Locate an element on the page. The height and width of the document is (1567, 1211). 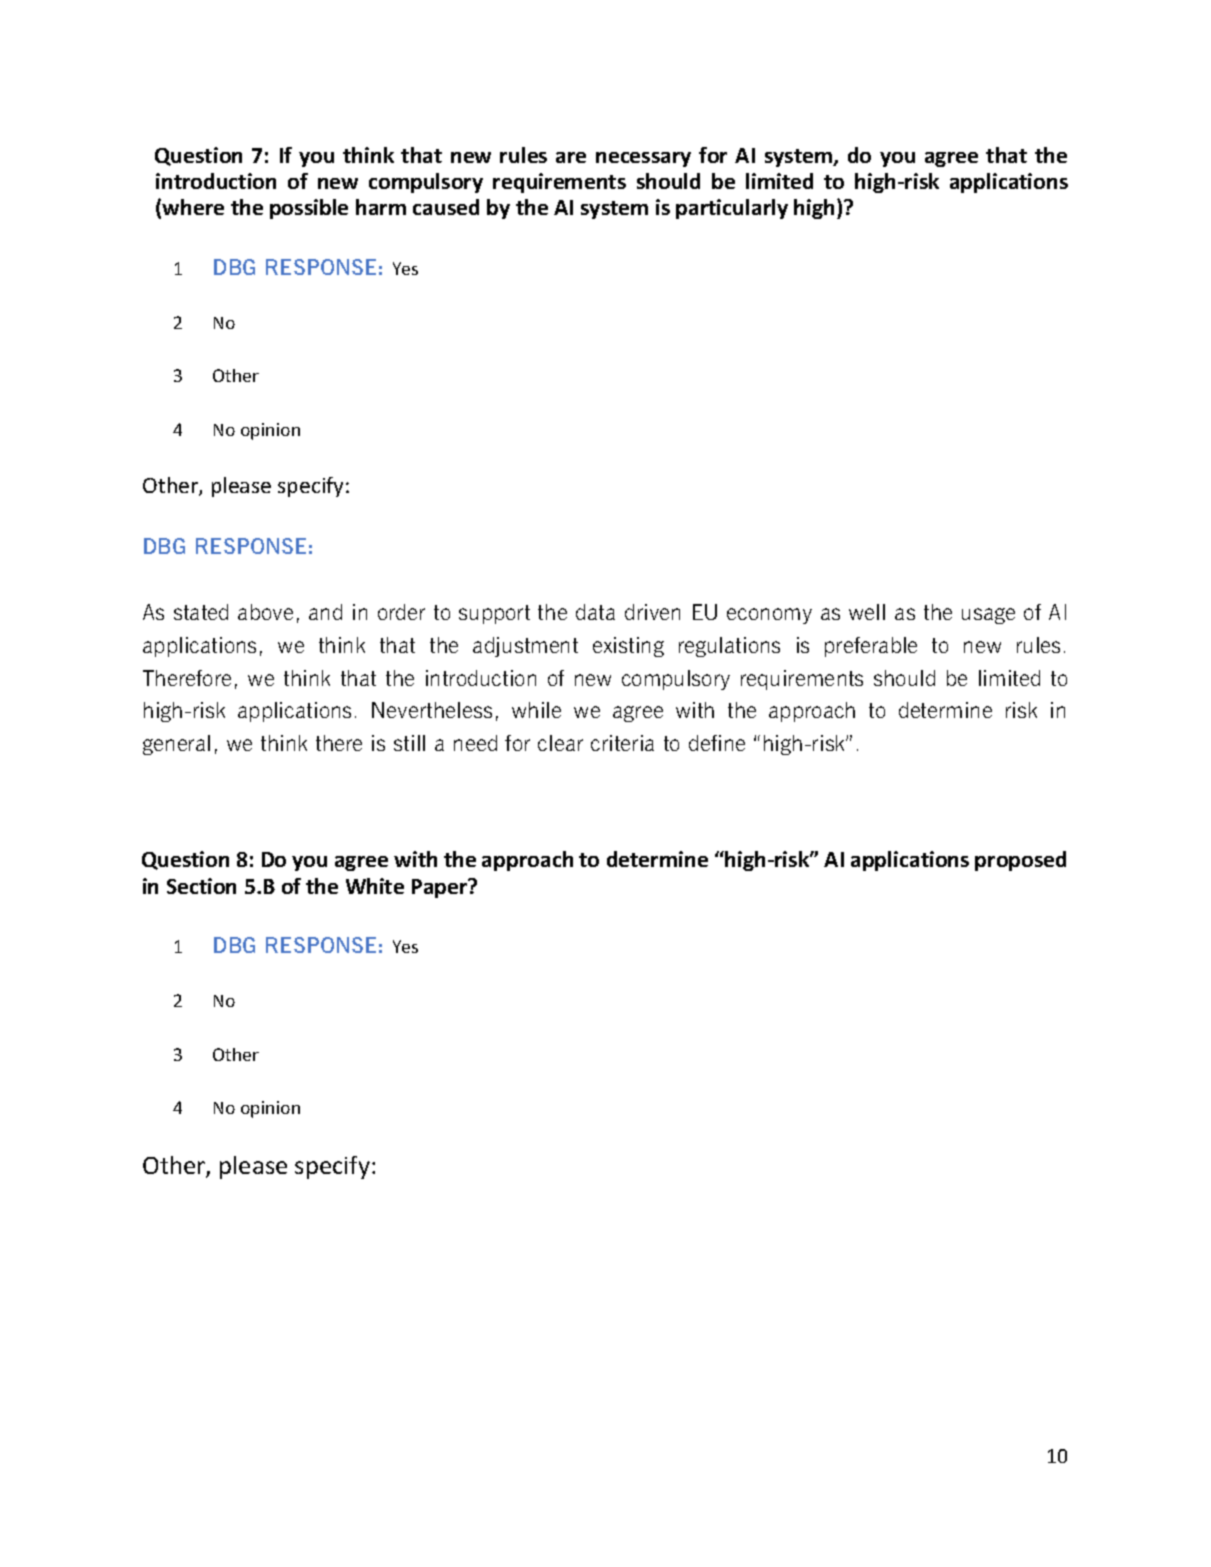
well is located at coordinates (867, 612).
